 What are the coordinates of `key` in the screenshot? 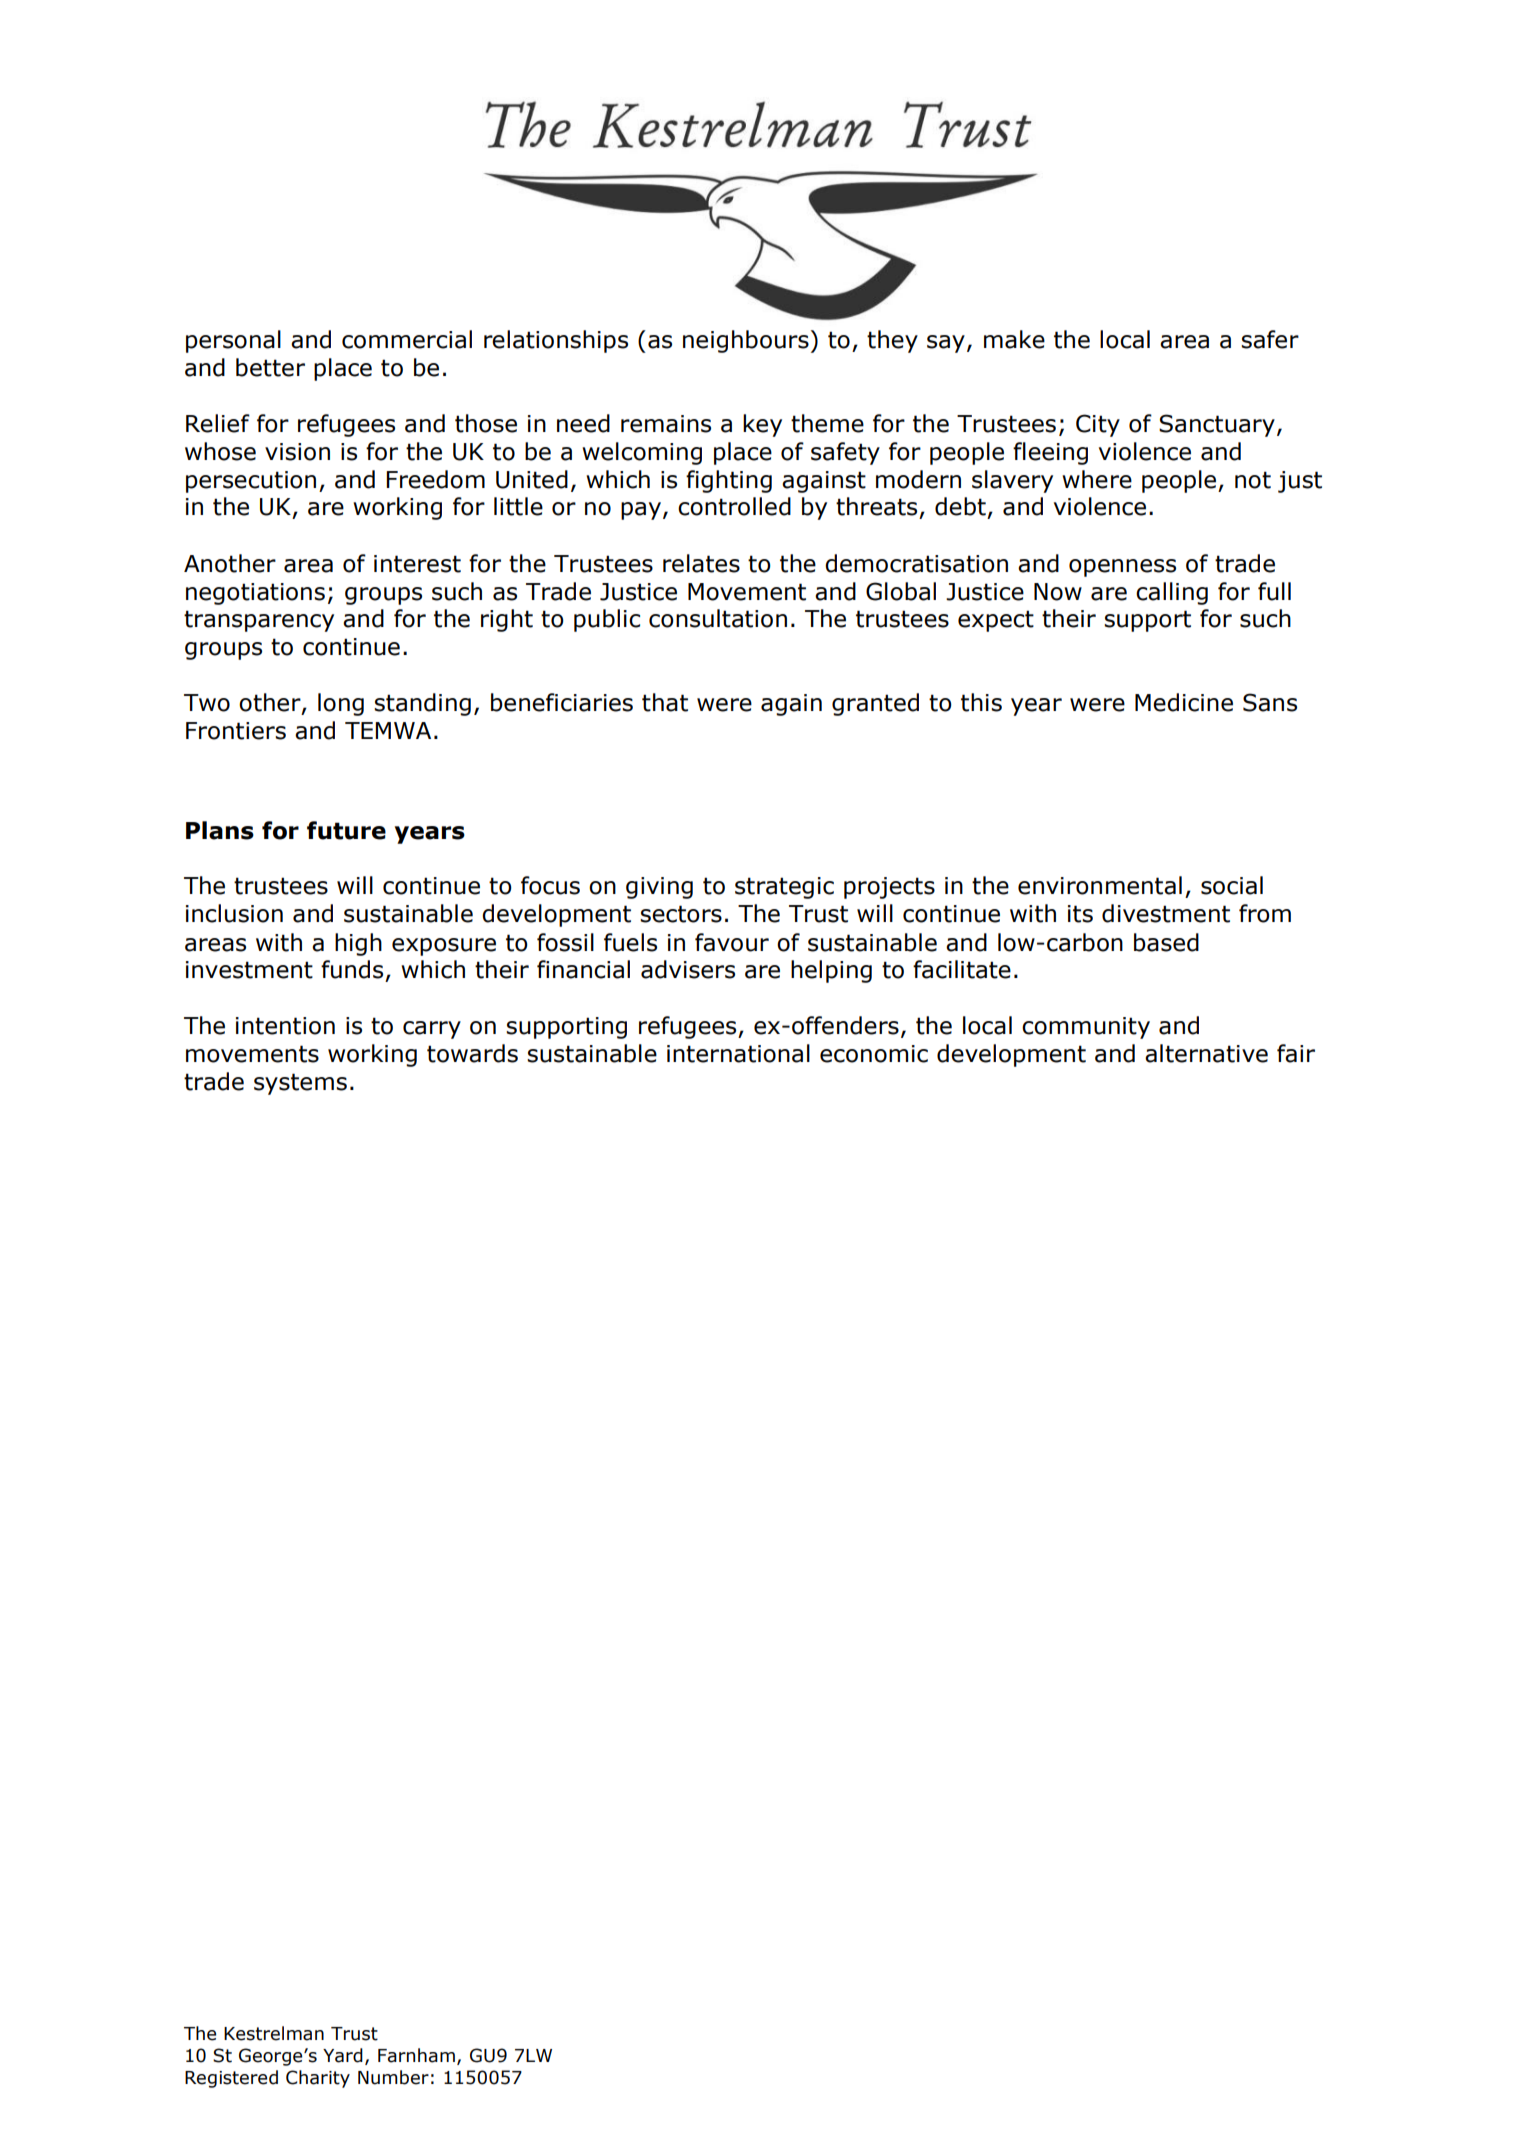 It's located at (762, 425).
